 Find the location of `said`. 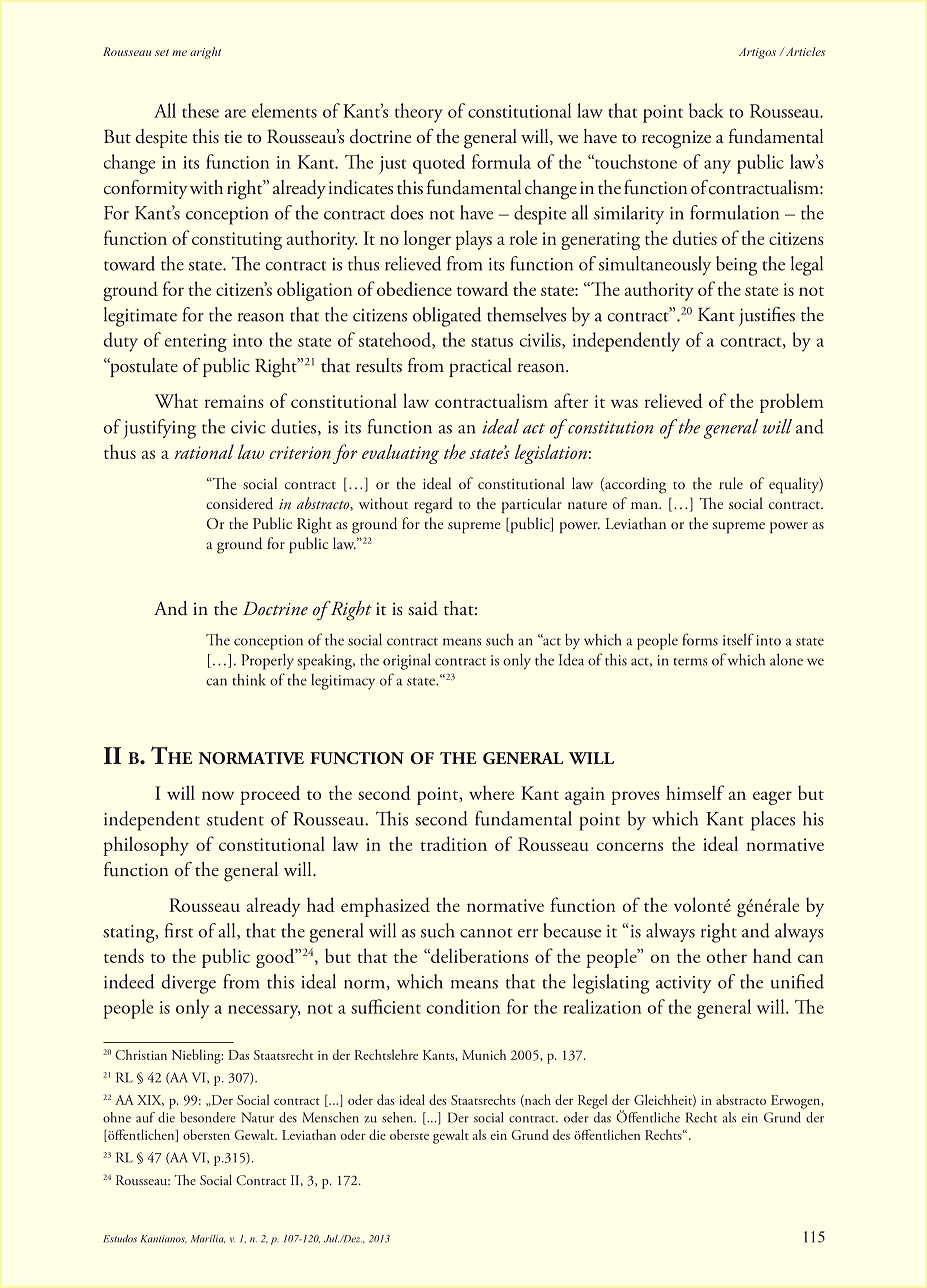

said is located at coordinates (423, 608).
